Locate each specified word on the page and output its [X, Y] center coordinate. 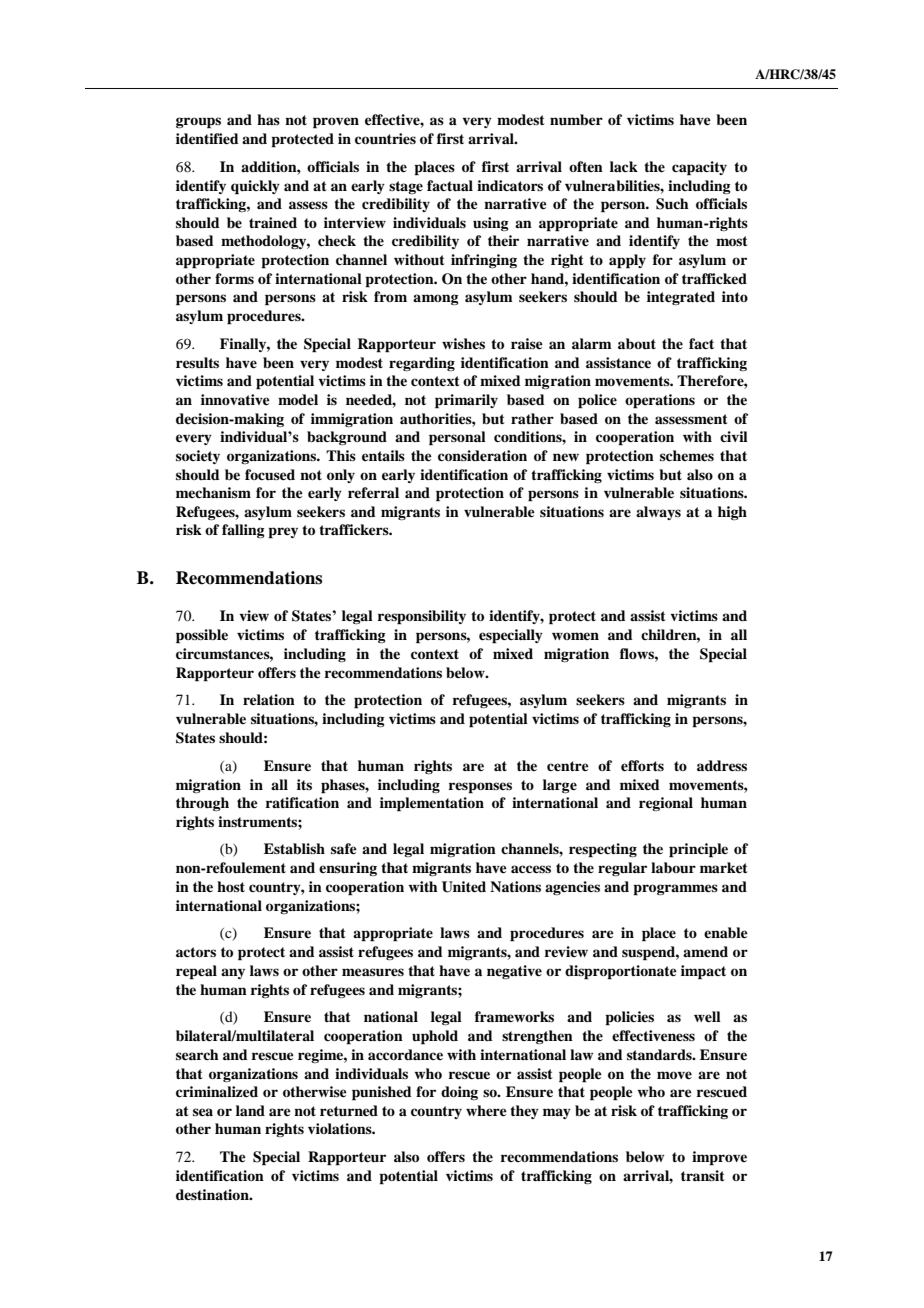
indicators [510, 185]
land [250, 1110]
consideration [482, 455]
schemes [687, 455]
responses [480, 788]
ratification [302, 802]
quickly [255, 187]
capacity [699, 168]
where [486, 1110]
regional [666, 804]
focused [270, 474]
